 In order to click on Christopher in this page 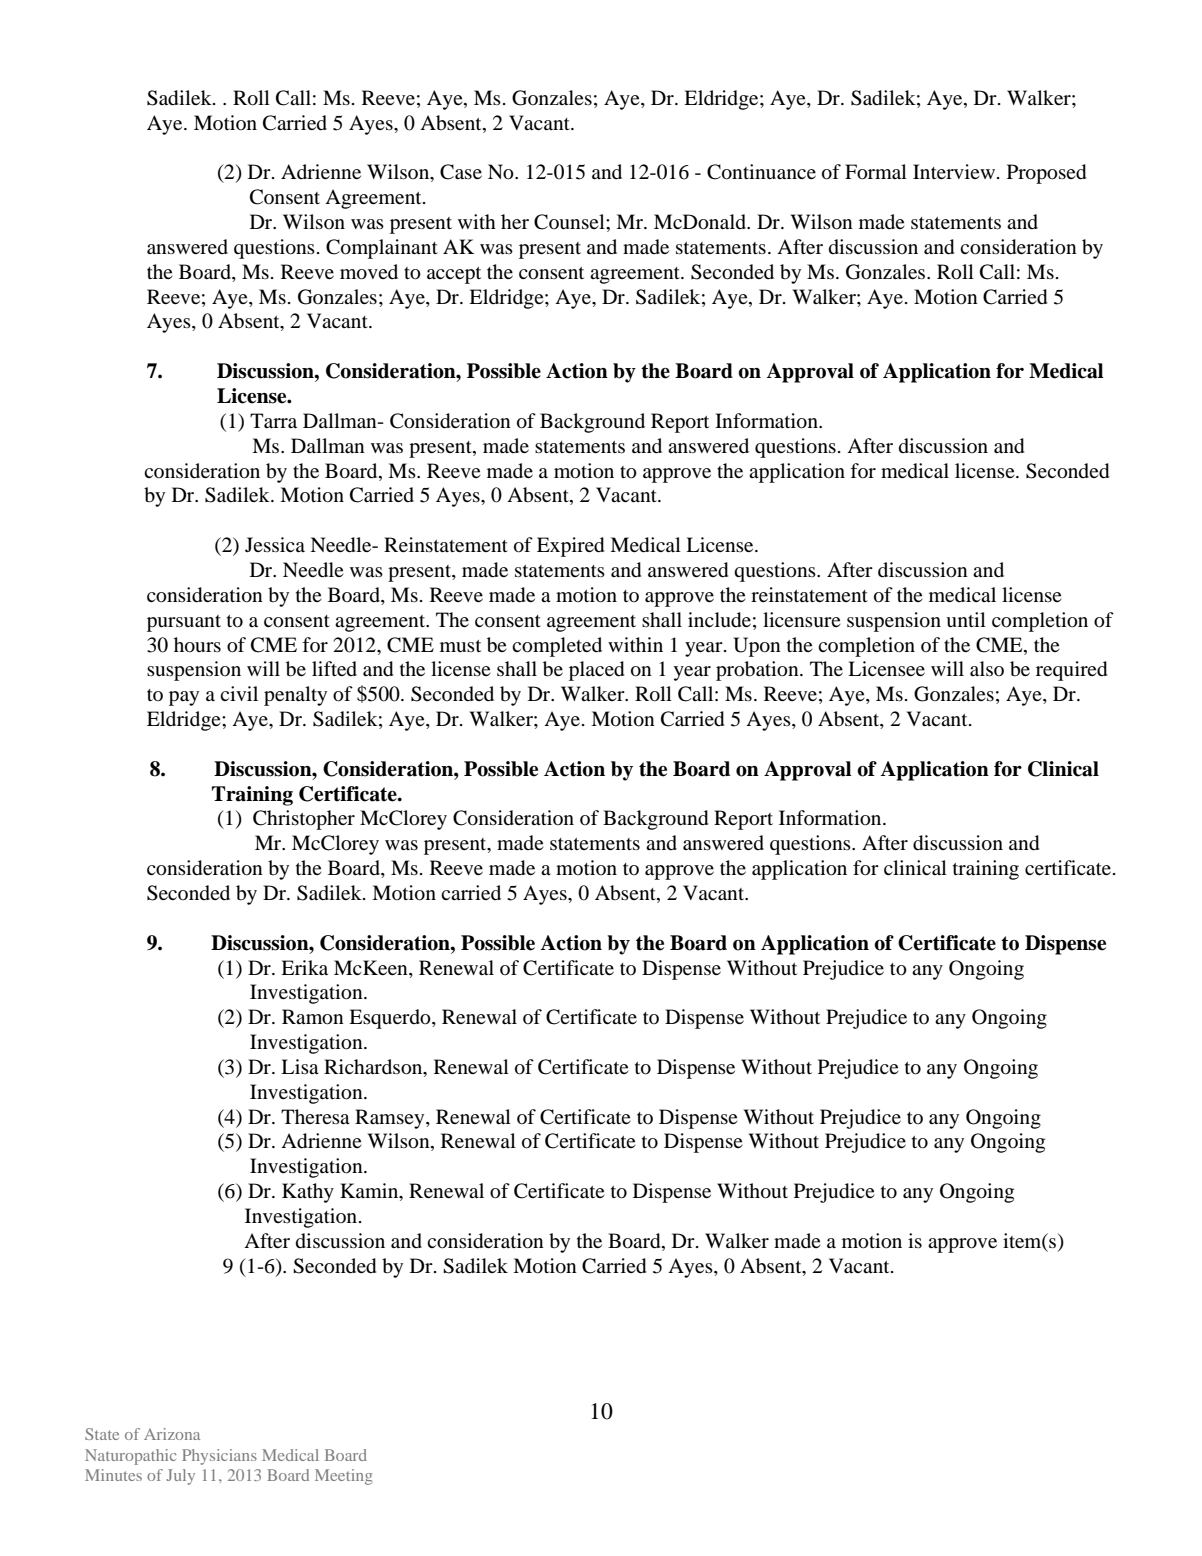, I will do `click(304, 820)`.
